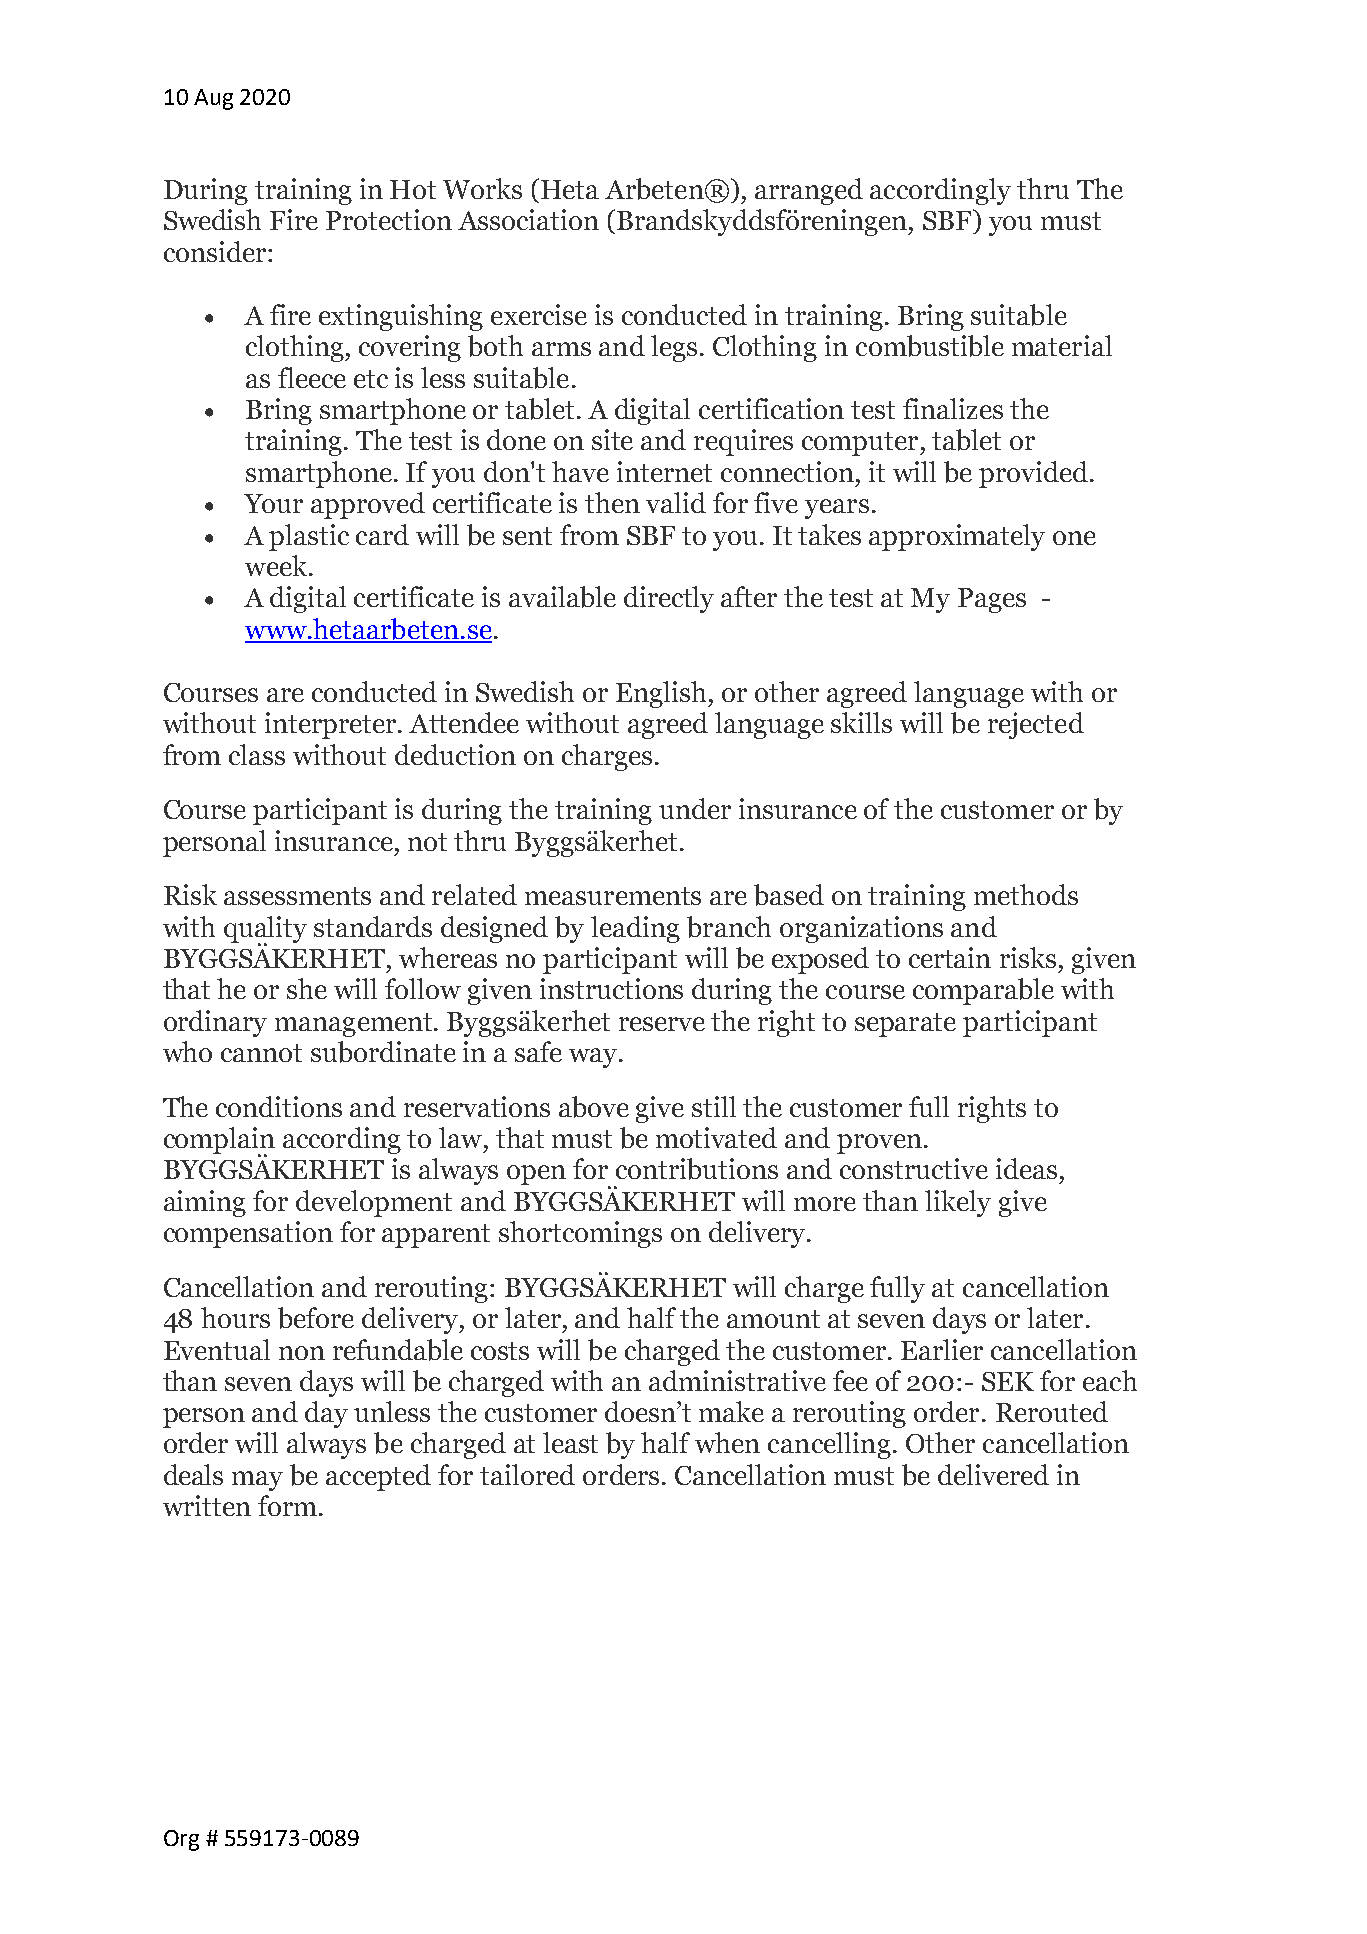  What do you see at coordinates (1036, 725) in the screenshot?
I see `rejected` at bounding box center [1036, 725].
